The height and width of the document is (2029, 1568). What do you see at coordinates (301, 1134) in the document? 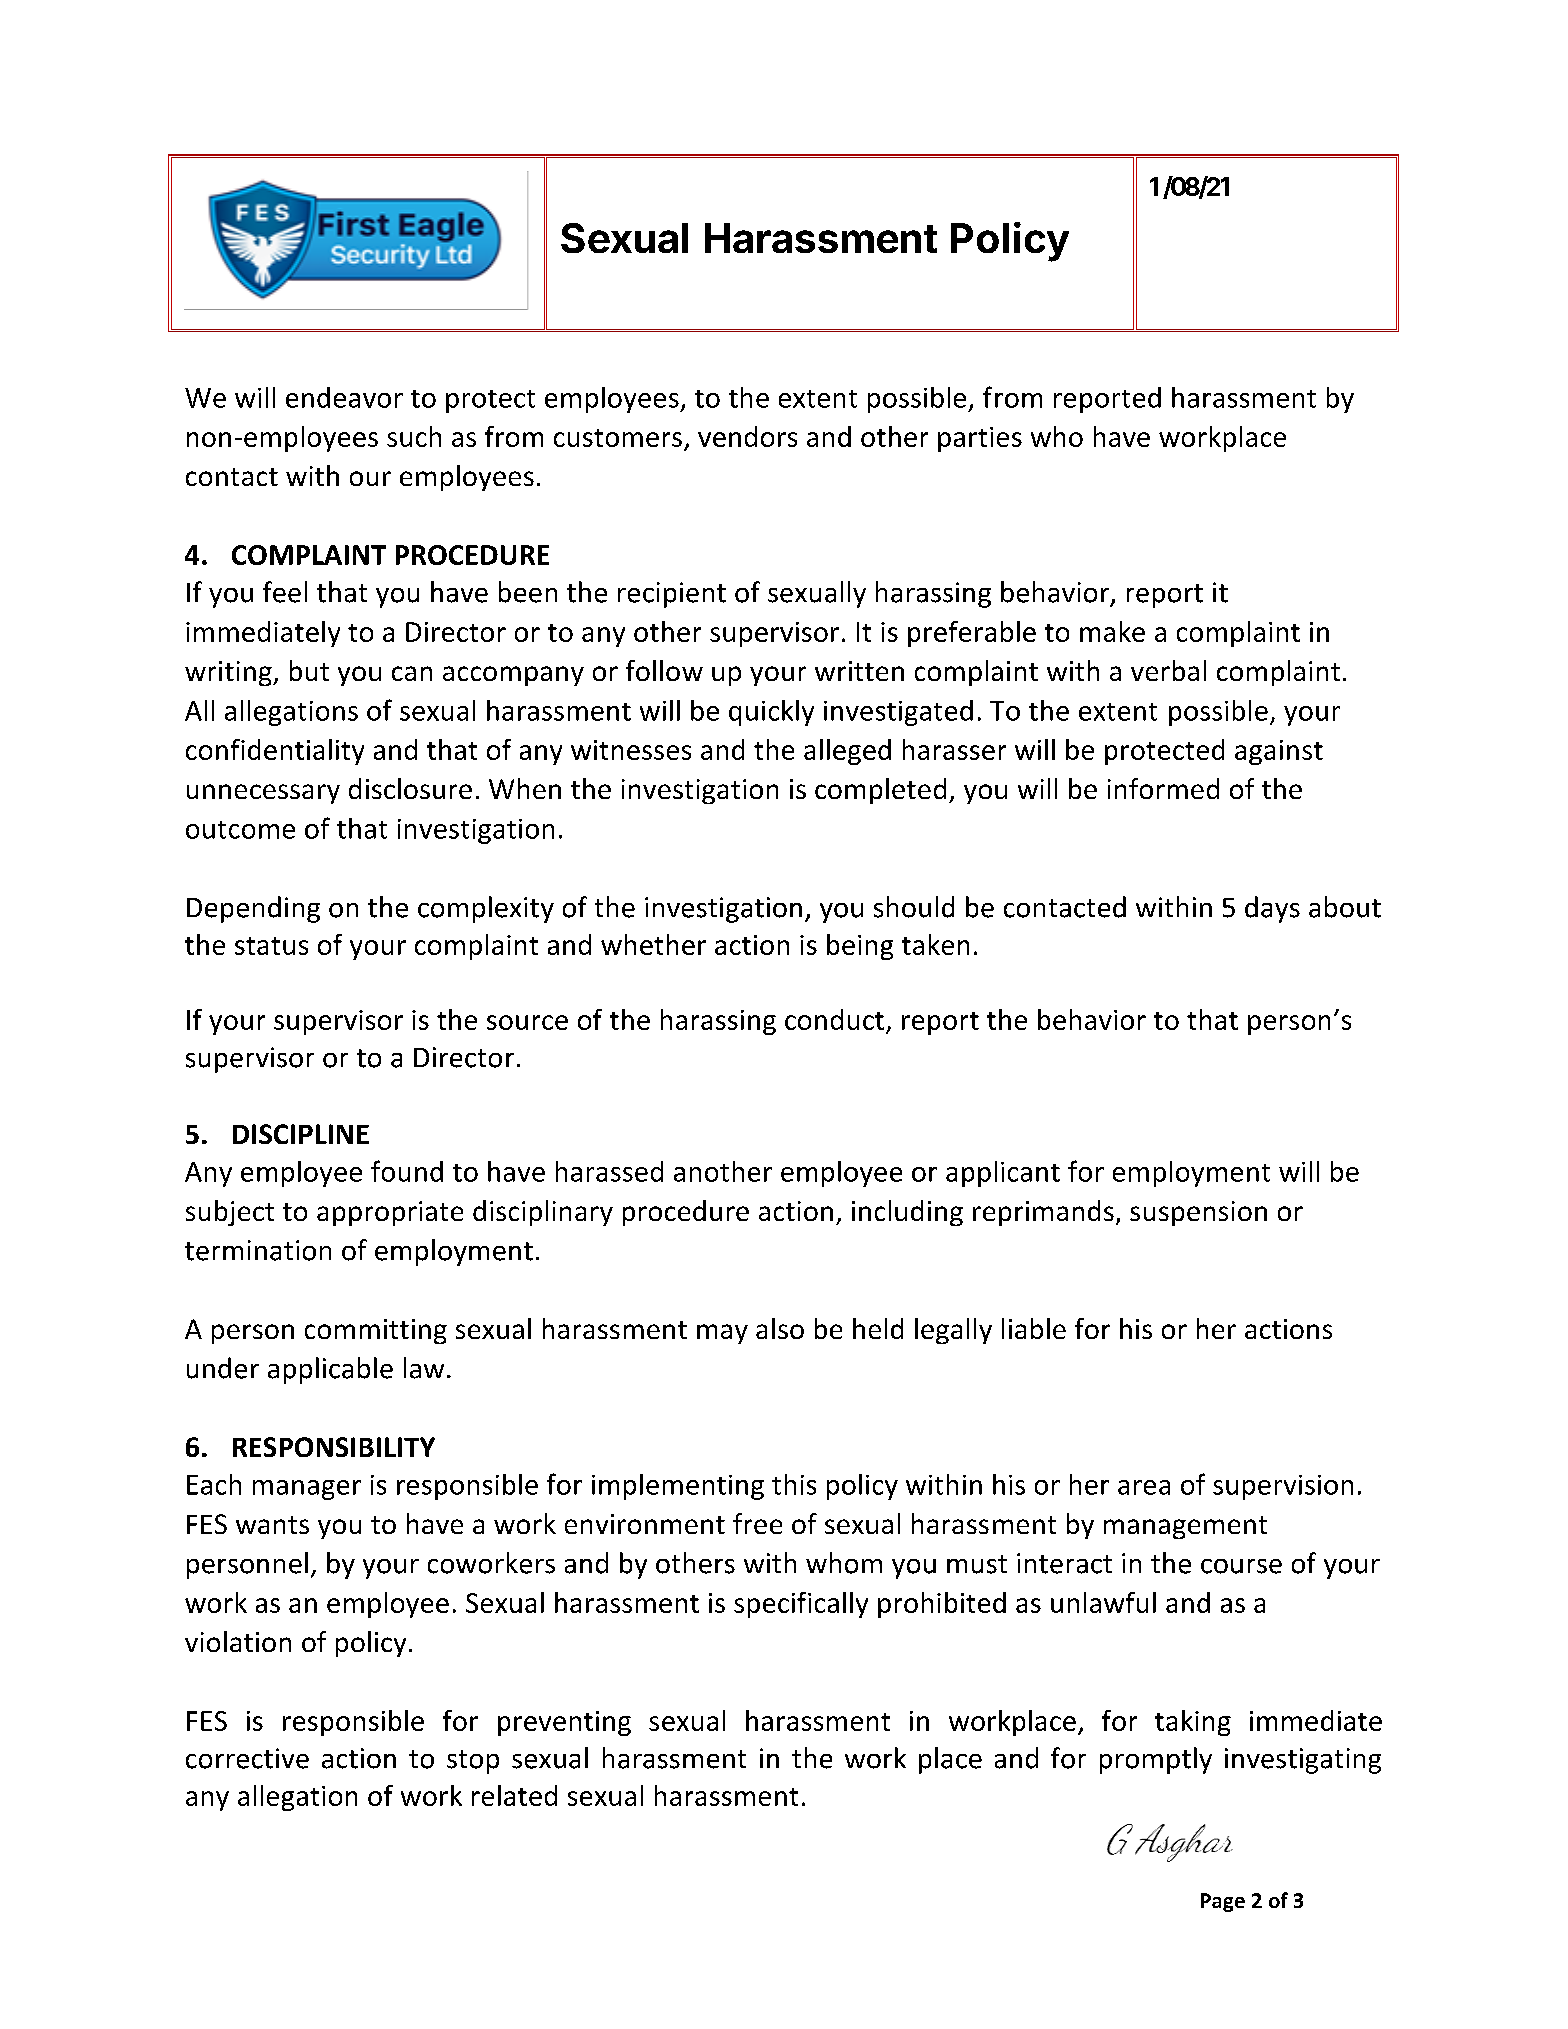
I see `DISCIPLINE` at bounding box center [301, 1134].
